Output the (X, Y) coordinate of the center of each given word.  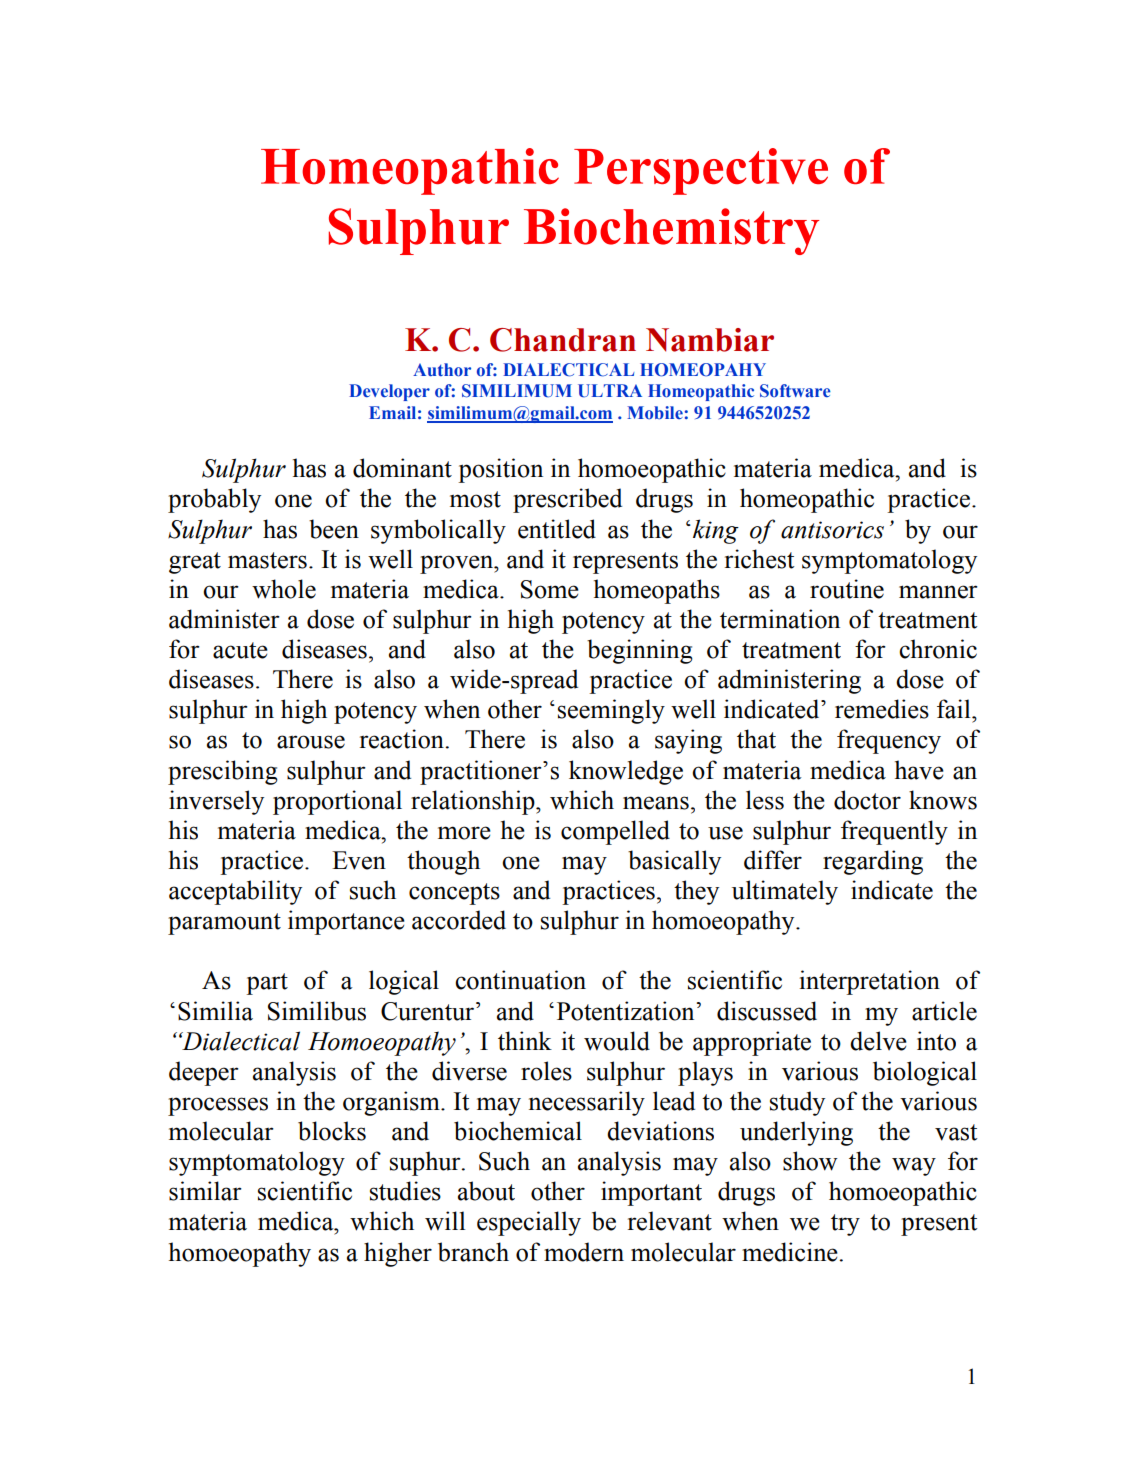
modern (584, 1252)
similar (205, 1191)
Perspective (701, 171)
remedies (882, 709)
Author (442, 370)
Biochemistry (671, 231)
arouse (311, 742)
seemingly (611, 711)
